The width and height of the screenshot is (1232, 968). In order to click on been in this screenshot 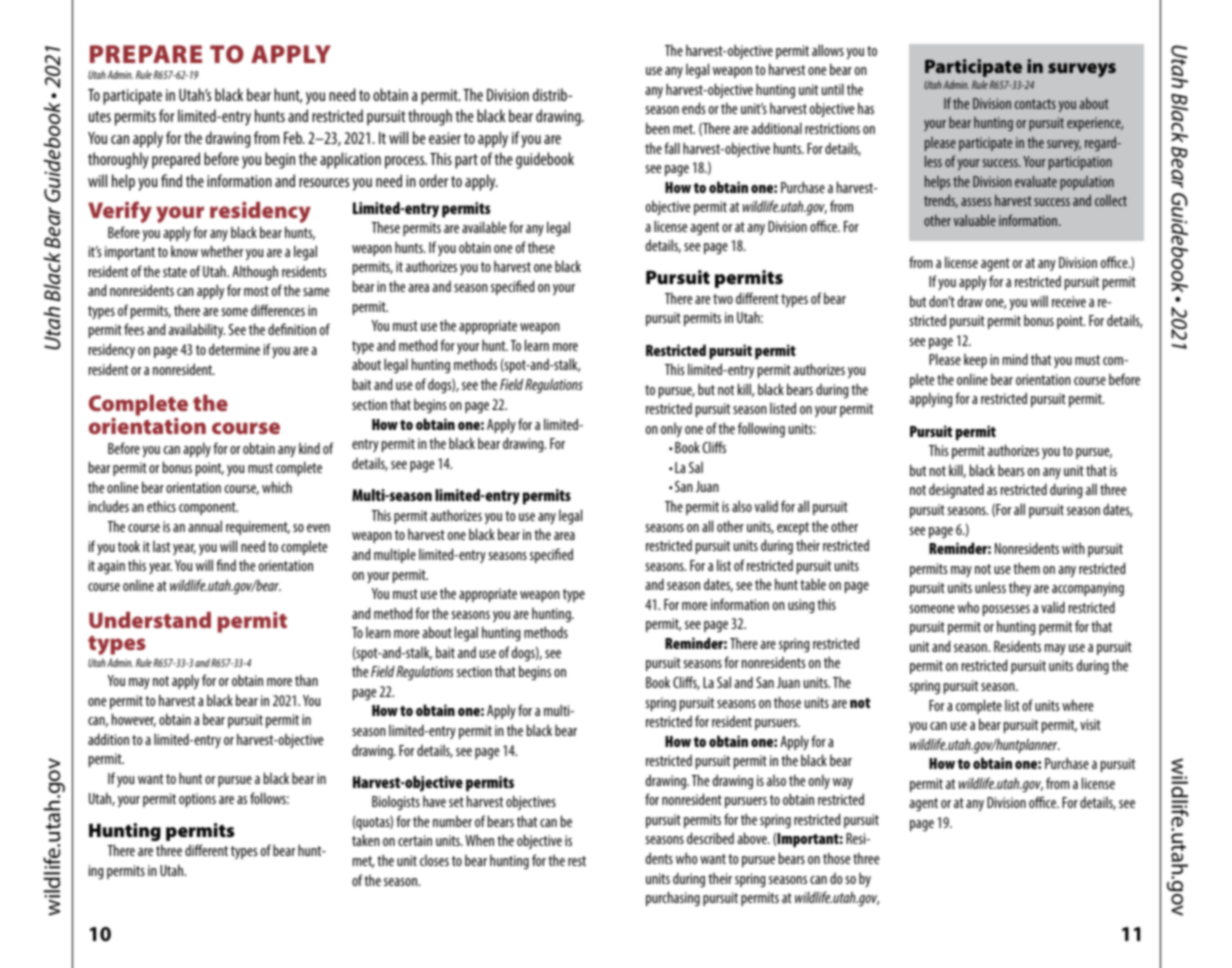, I will do `click(658, 128)`.
